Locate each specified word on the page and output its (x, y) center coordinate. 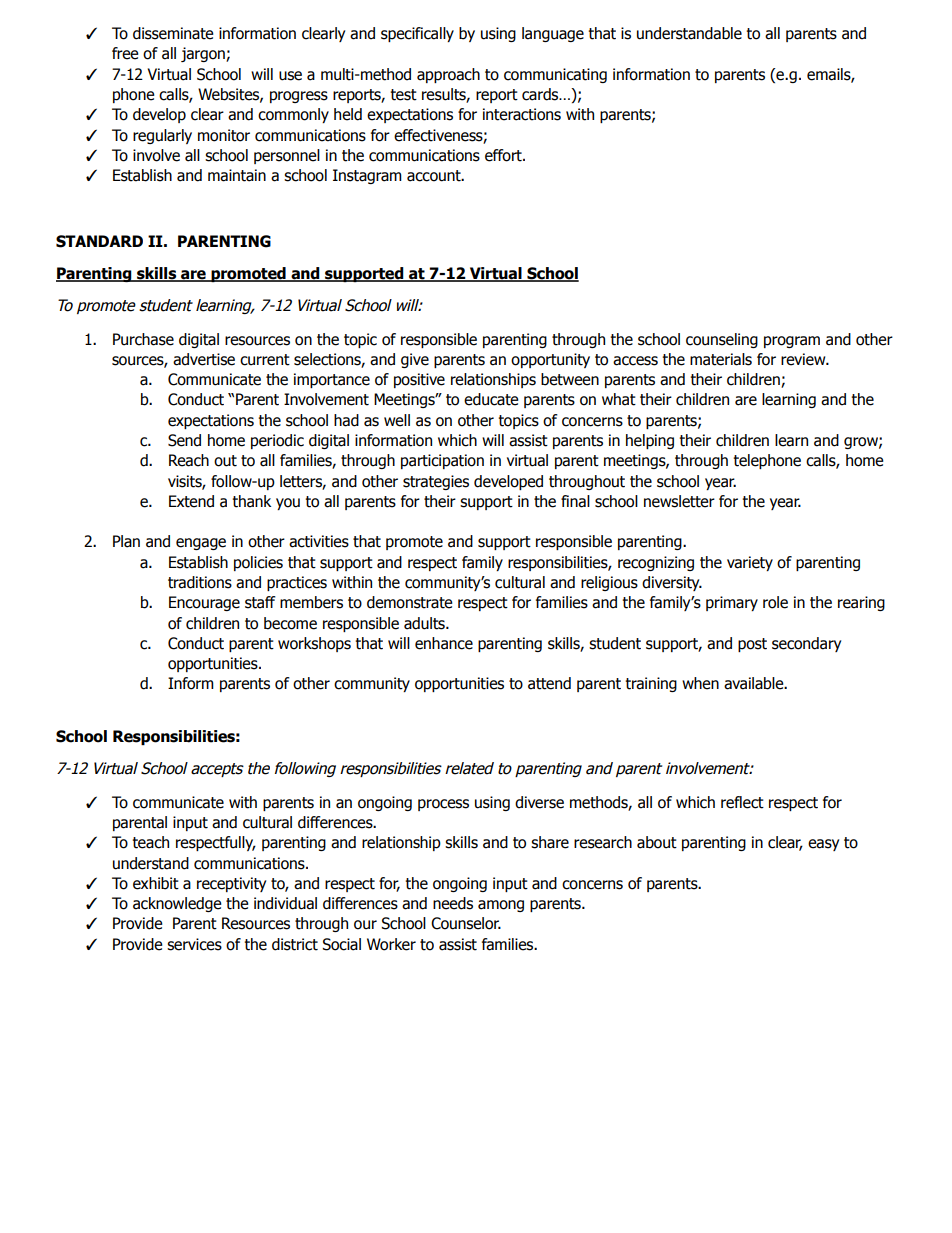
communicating (555, 75)
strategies (436, 482)
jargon (204, 54)
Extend (191, 501)
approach (448, 75)
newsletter (679, 501)
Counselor (466, 923)
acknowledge (177, 904)
